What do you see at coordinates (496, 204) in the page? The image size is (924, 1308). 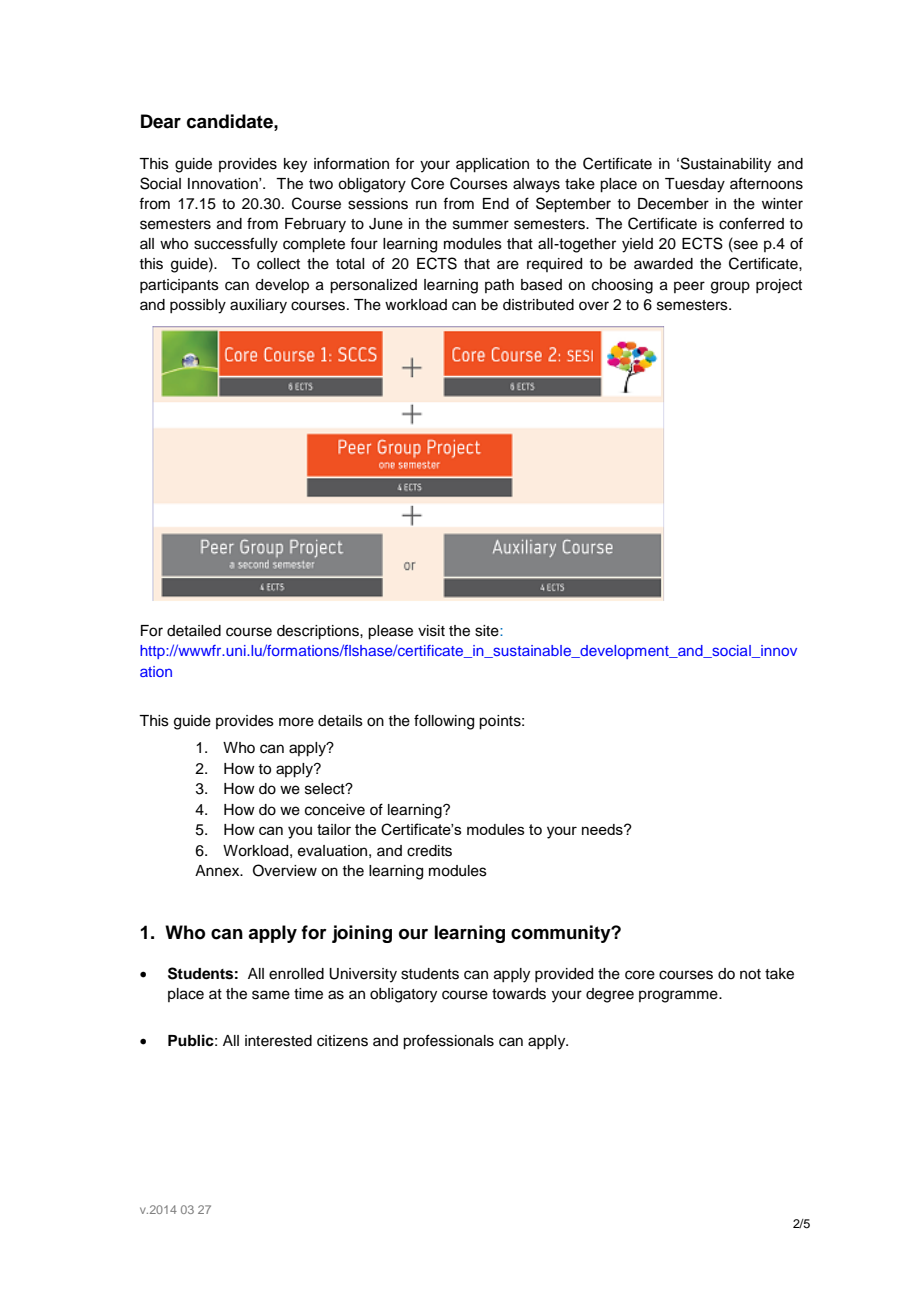 I see `End` at bounding box center [496, 204].
